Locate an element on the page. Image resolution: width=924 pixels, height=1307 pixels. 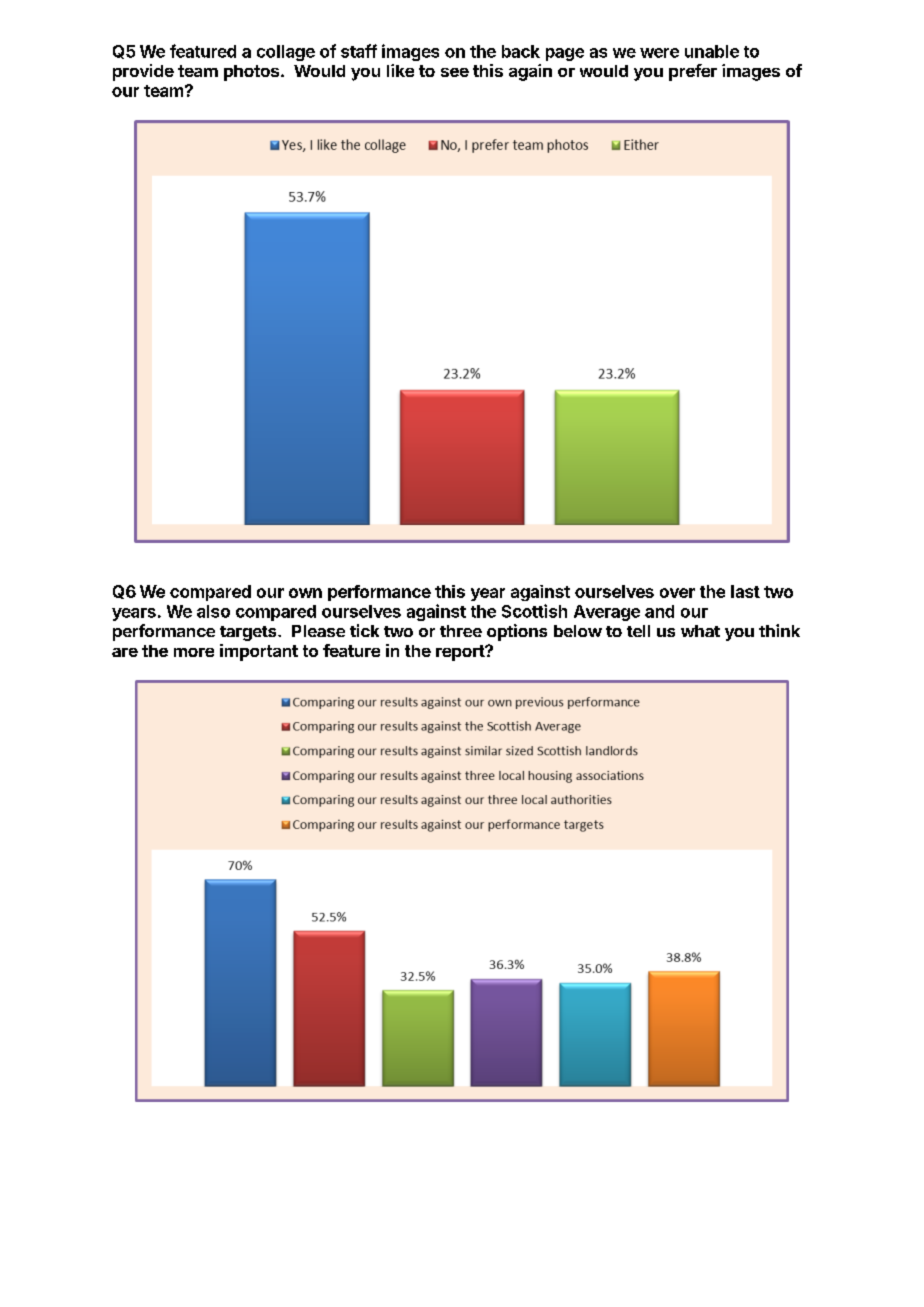
photos is located at coordinates (253, 73).
